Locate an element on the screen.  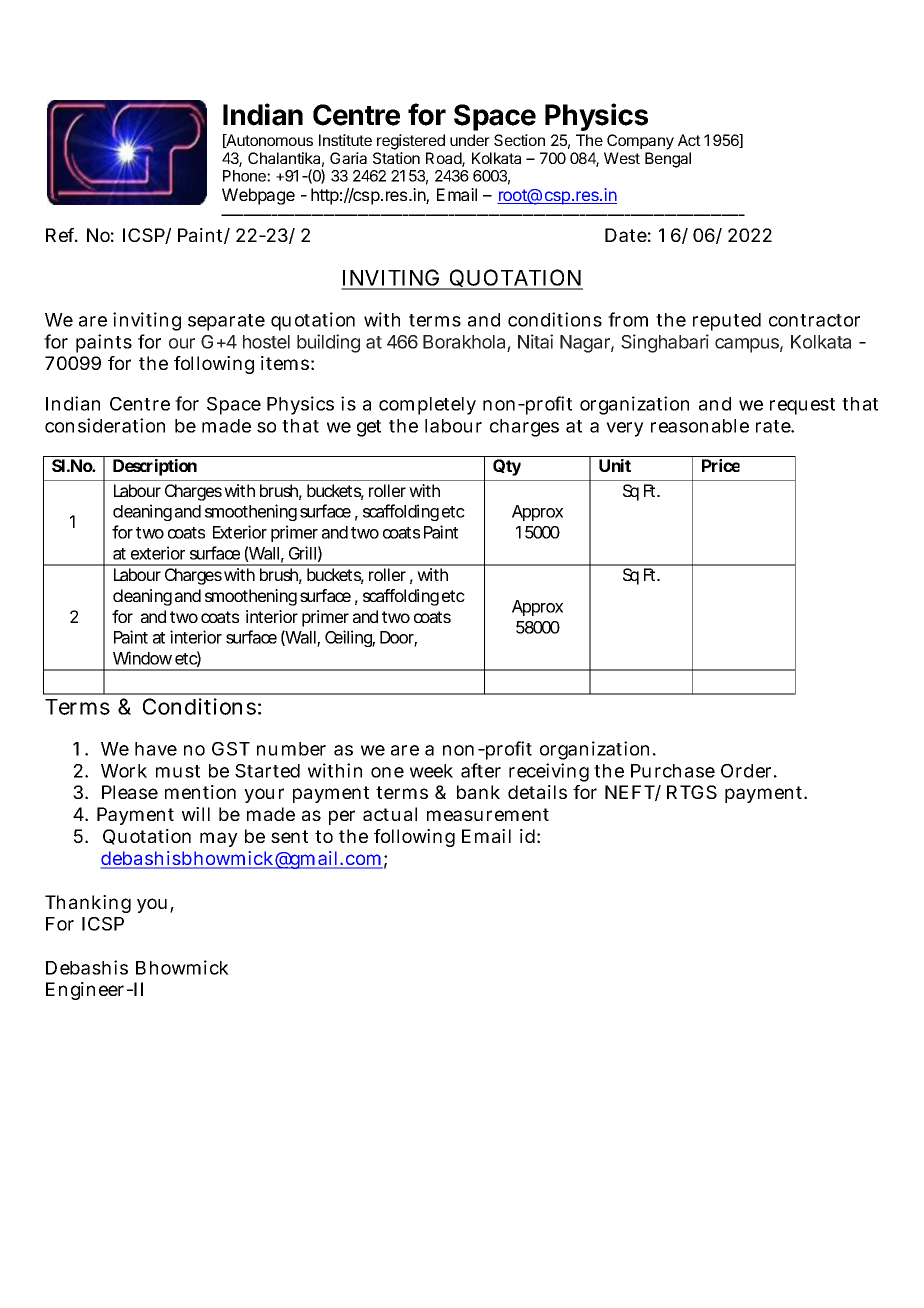
details is located at coordinates (537, 792).
